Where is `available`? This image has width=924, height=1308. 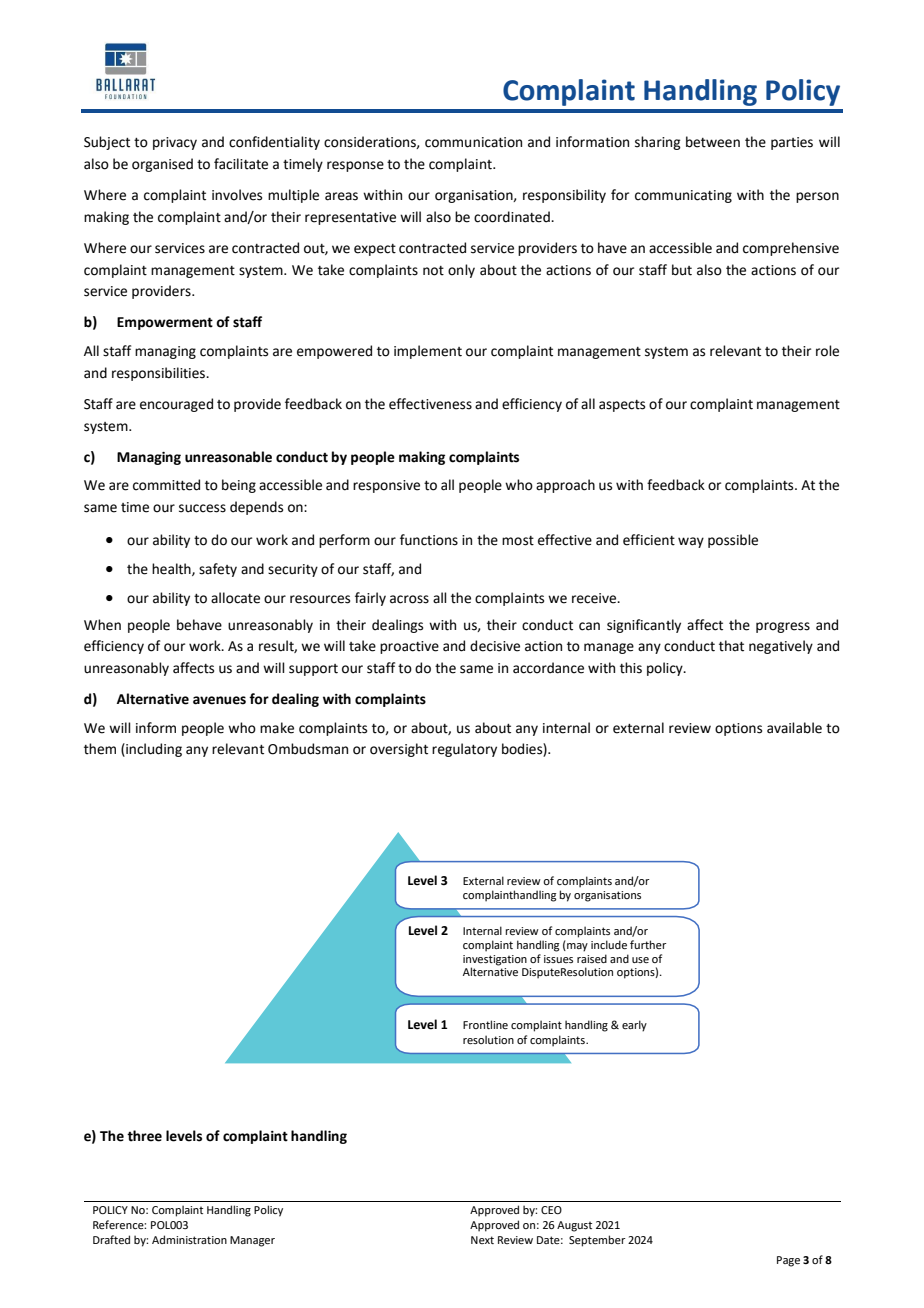
available is located at coordinates (794, 728).
